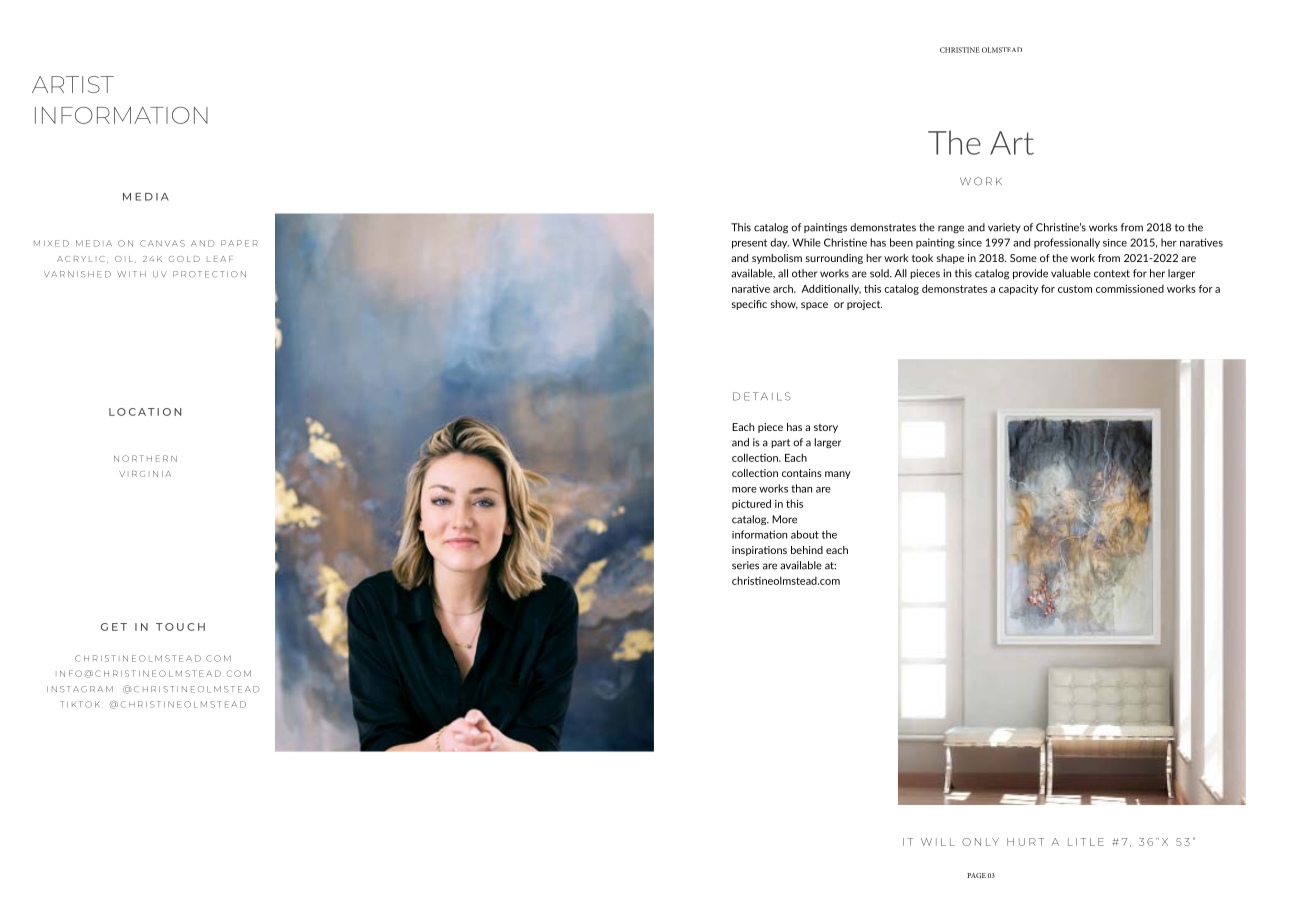 The height and width of the document is (924, 1308). What do you see at coordinates (749, 244) in the document?
I see `present` at bounding box center [749, 244].
